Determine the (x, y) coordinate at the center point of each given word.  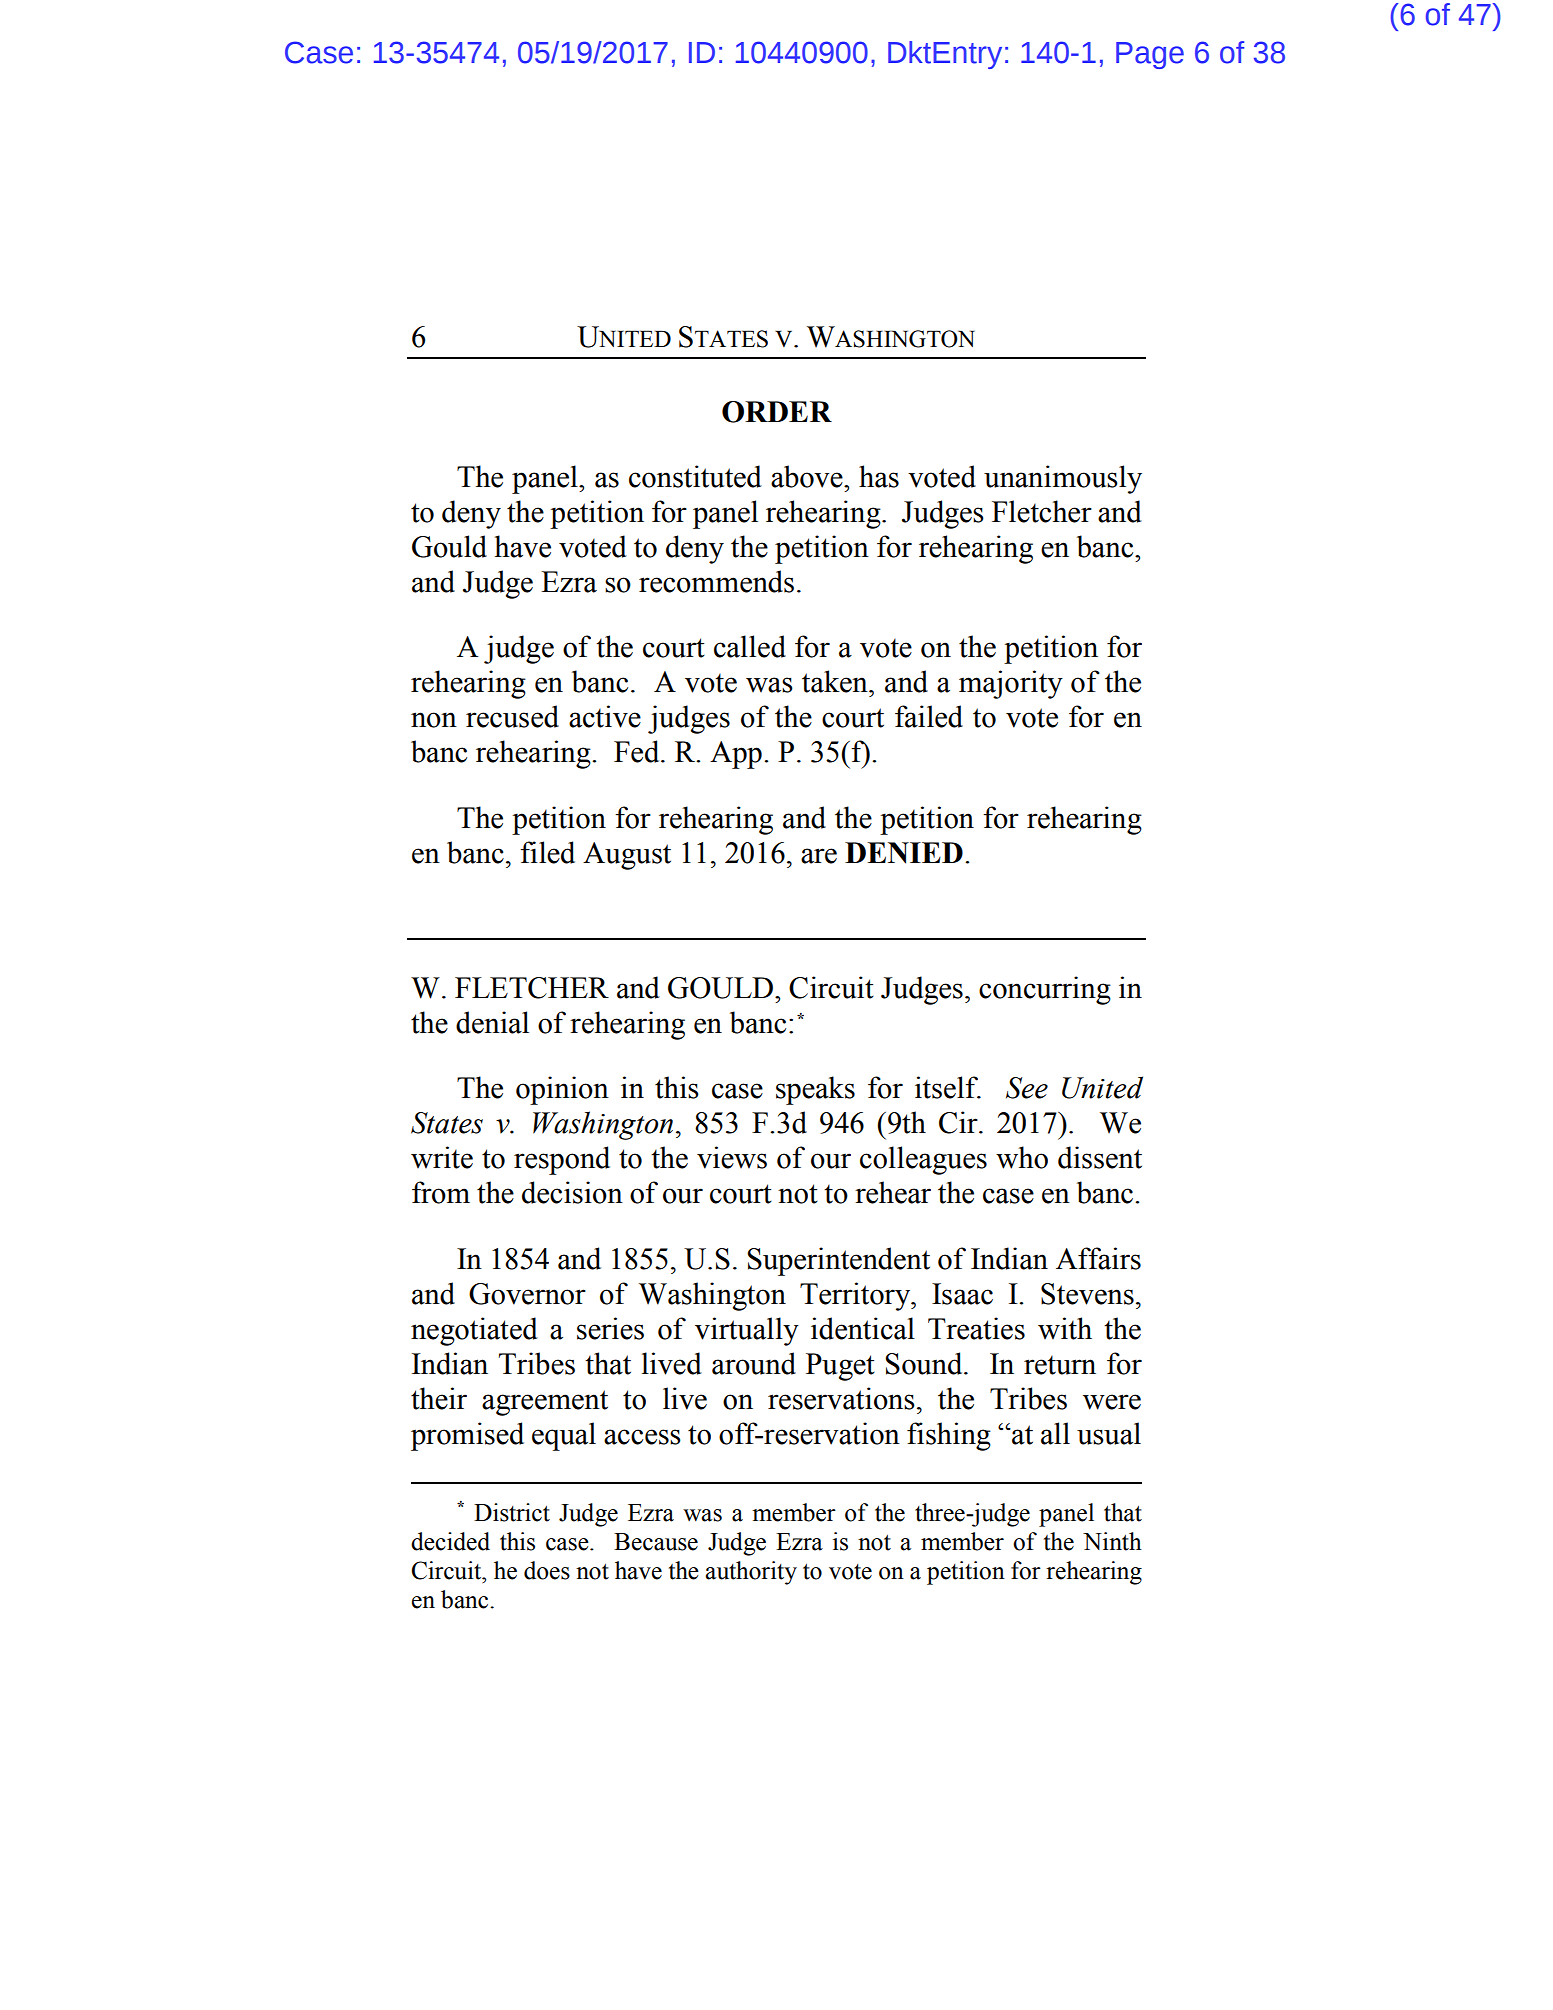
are (819, 856)
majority (1011, 684)
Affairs (1098, 1258)
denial (492, 1022)
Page (1150, 55)
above (808, 476)
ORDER (777, 412)
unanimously (1063, 479)
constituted (695, 476)
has (879, 476)
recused (512, 716)
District (512, 1512)
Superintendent (838, 1261)
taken (836, 681)
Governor (527, 1294)
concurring (1045, 990)
